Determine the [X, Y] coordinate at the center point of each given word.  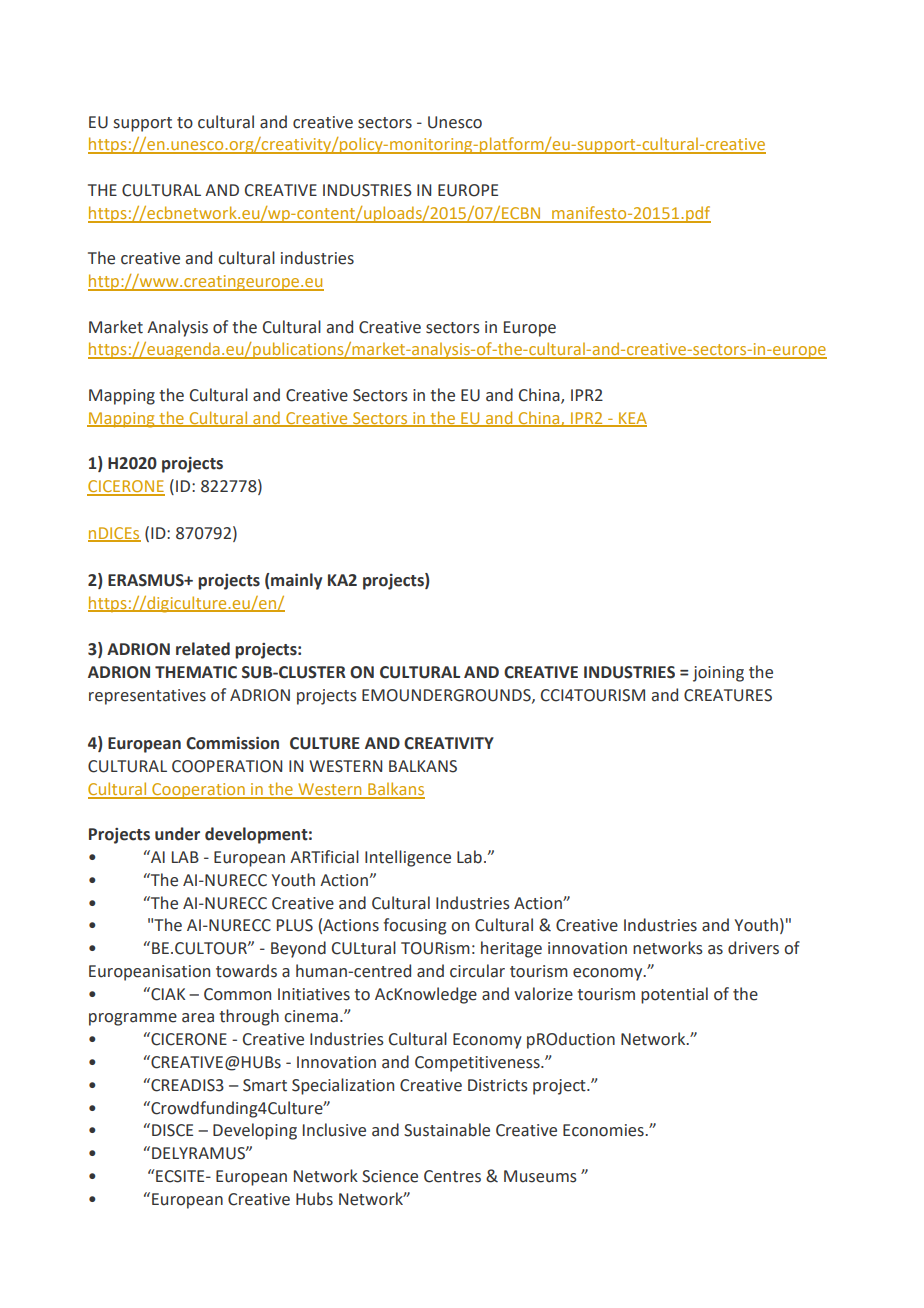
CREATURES [728, 695]
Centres [452, 1176]
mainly [296, 581]
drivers [753, 948]
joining [718, 674]
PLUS [295, 925]
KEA [632, 419]
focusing [414, 926]
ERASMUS [147, 580]
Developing [255, 1131]
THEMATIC [196, 672]
